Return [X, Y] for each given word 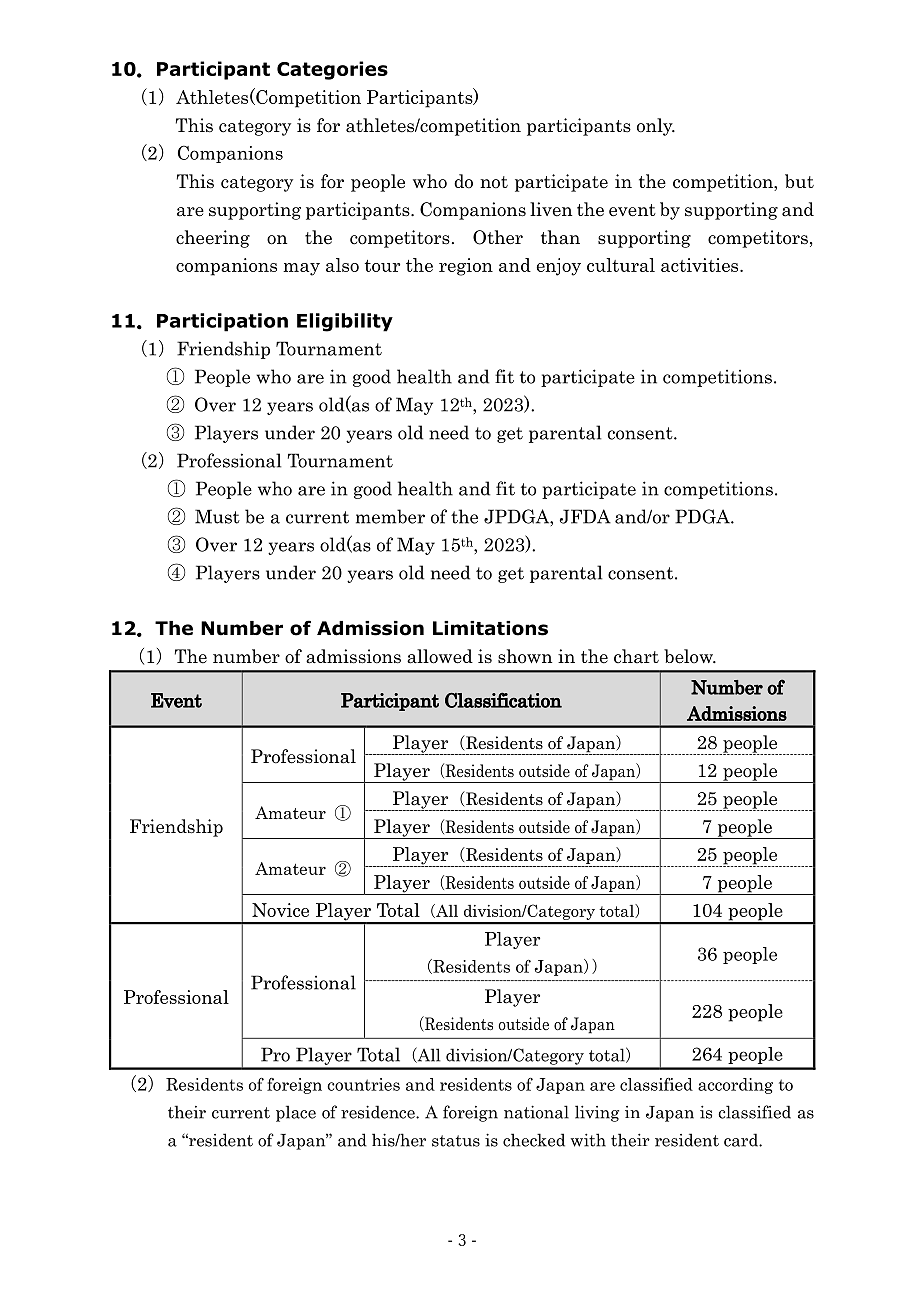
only [656, 127]
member [390, 516]
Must [217, 516]
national [536, 1112]
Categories [332, 70]
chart [636, 656]
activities [701, 265]
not [494, 182]
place [296, 1113]
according [735, 1086]
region [466, 267]
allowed [440, 656]
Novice [280, 910]
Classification [503, 700]
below [689, 656]
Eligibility [345, 322]
